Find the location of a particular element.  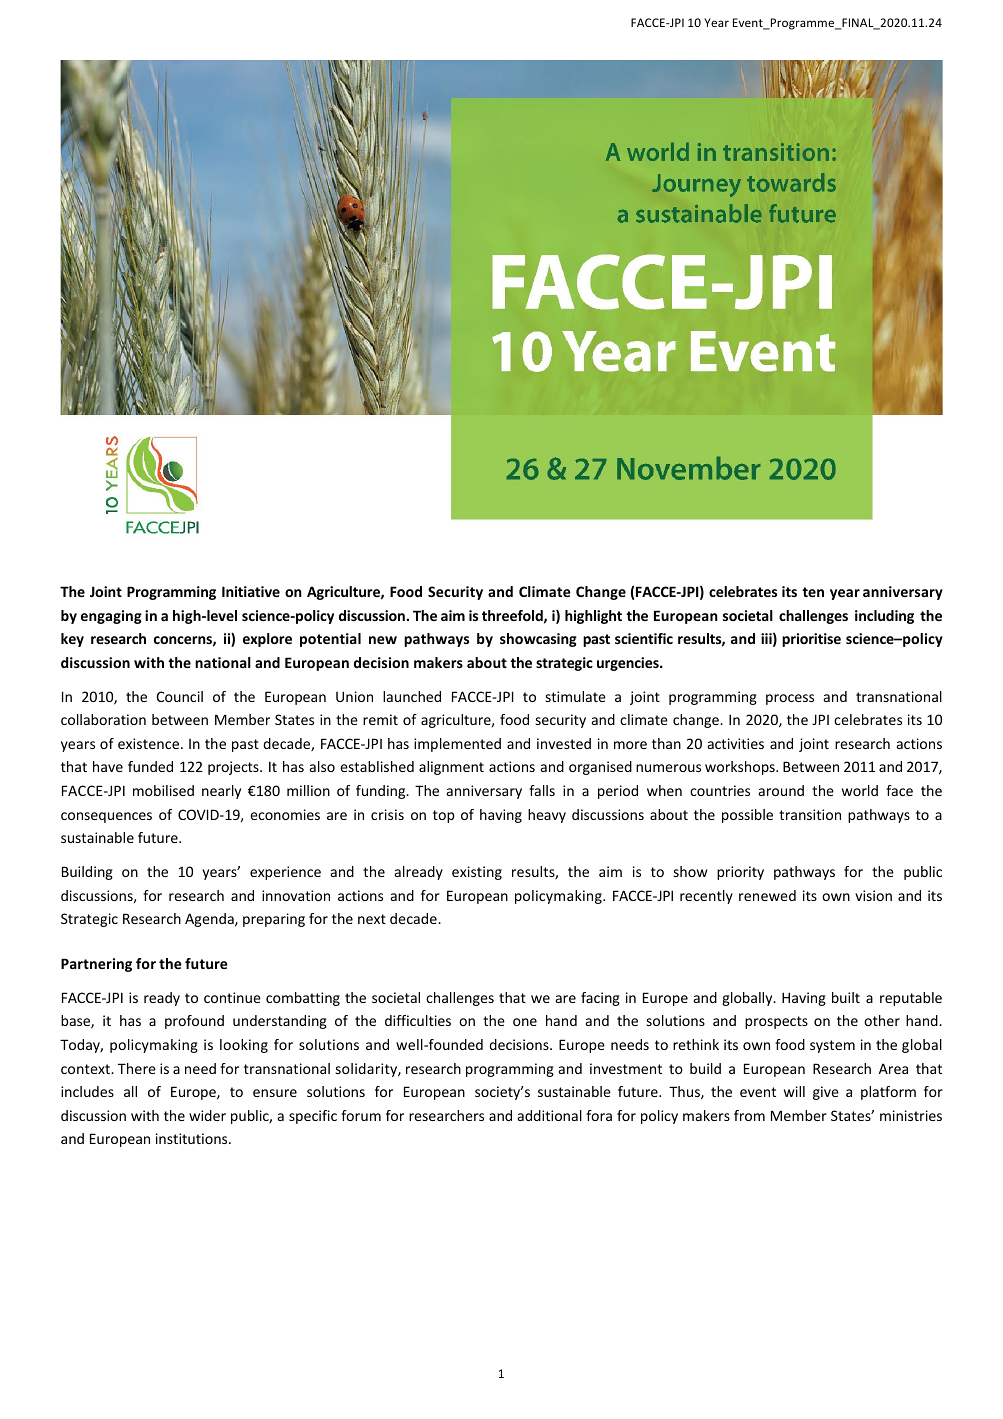

engaging is located at coordinates (111, 617).
